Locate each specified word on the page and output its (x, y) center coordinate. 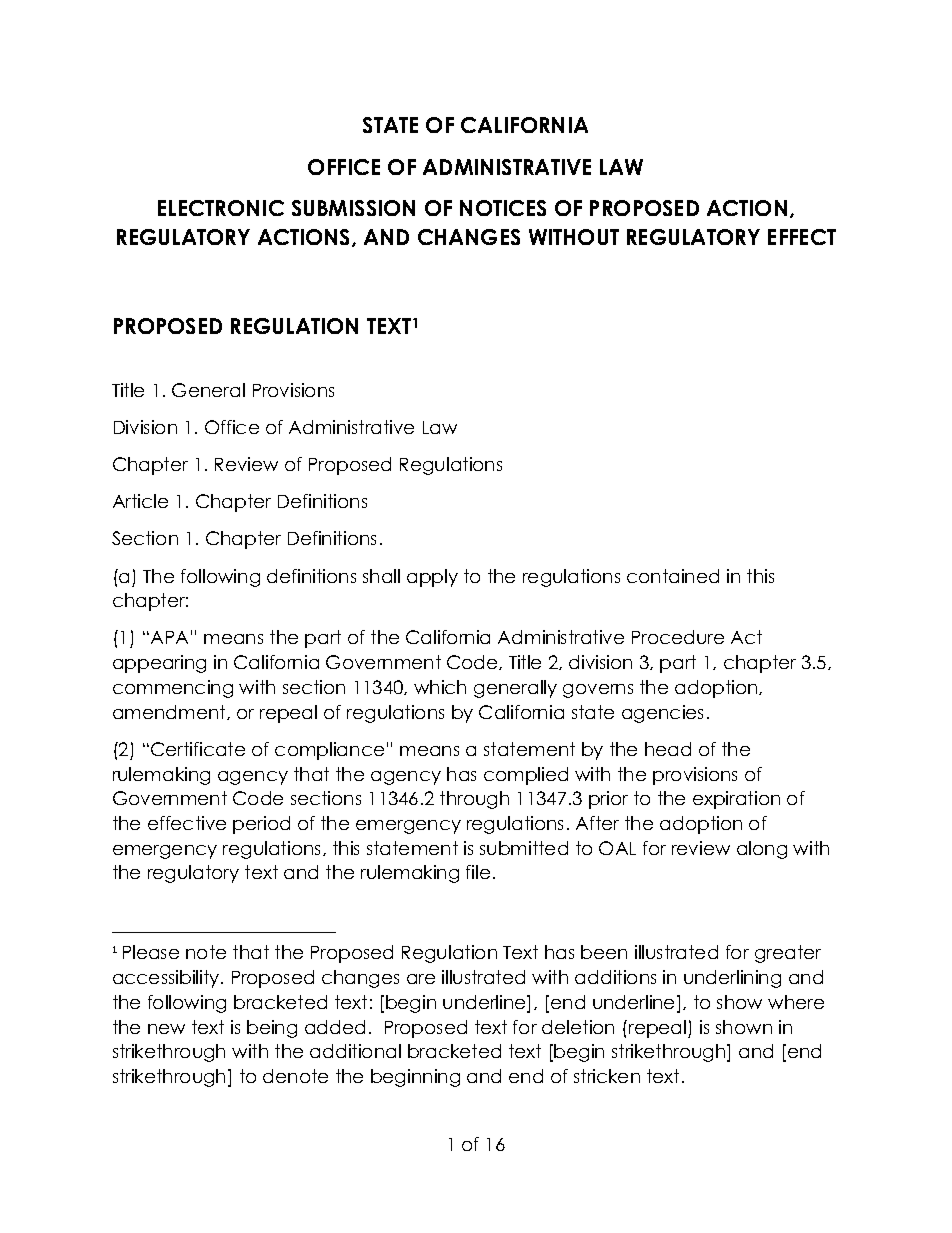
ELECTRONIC (221, 208)
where (796, 1002)
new (166, 1029)
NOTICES (503, 208)
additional (355, 1051)
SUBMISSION (353, 208)
